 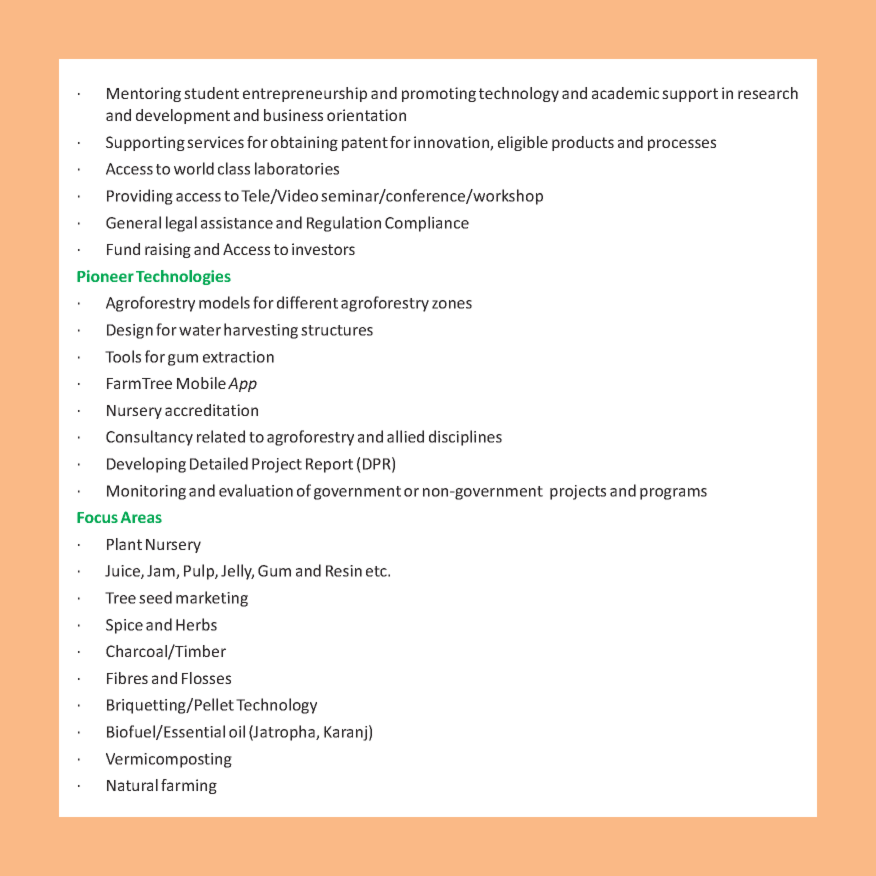 I want to click on processes, so click(x=682, y=145).
